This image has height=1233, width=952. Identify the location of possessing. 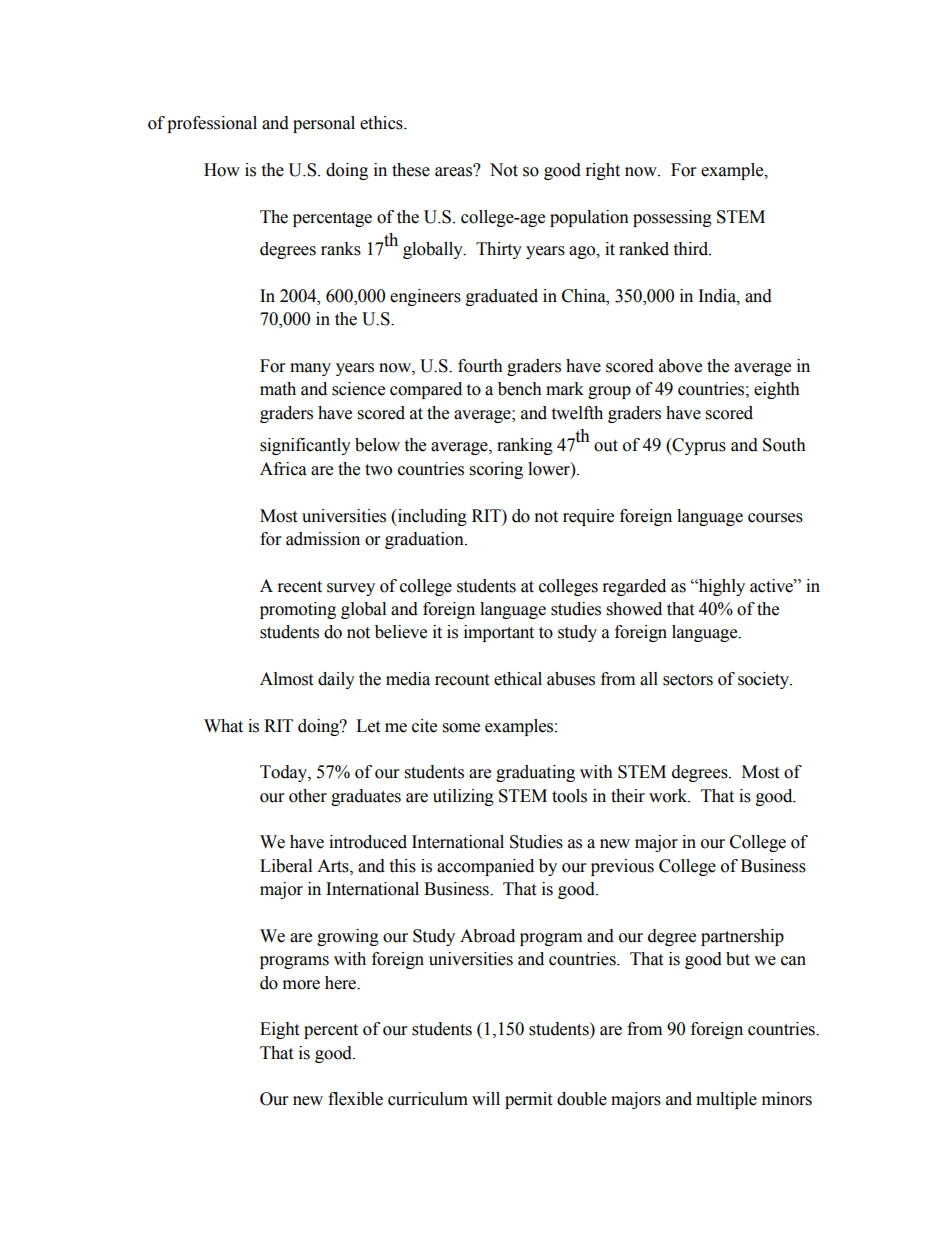
(672, 218).
